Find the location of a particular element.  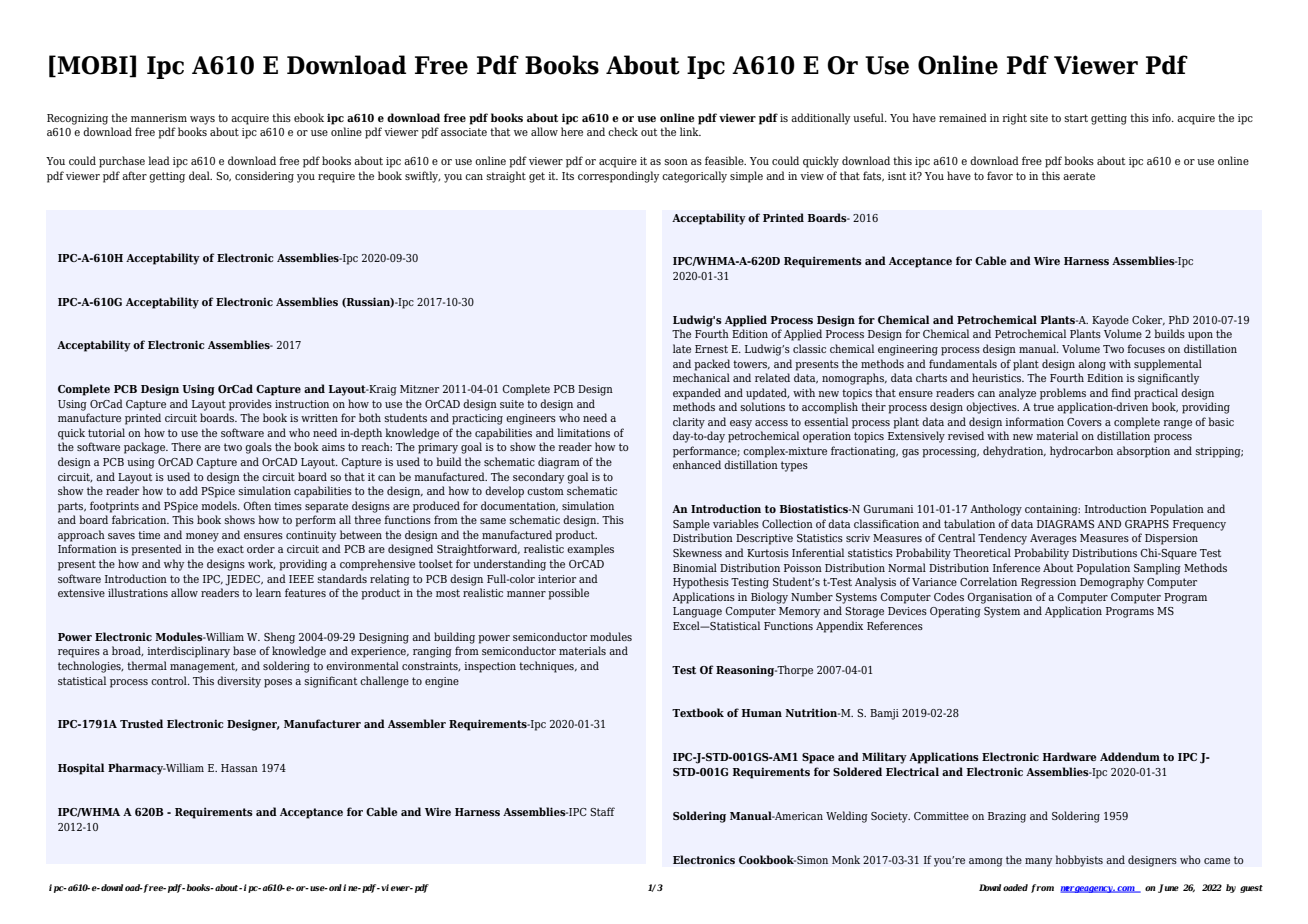

Demography is located at coordinates (1112, 583).
